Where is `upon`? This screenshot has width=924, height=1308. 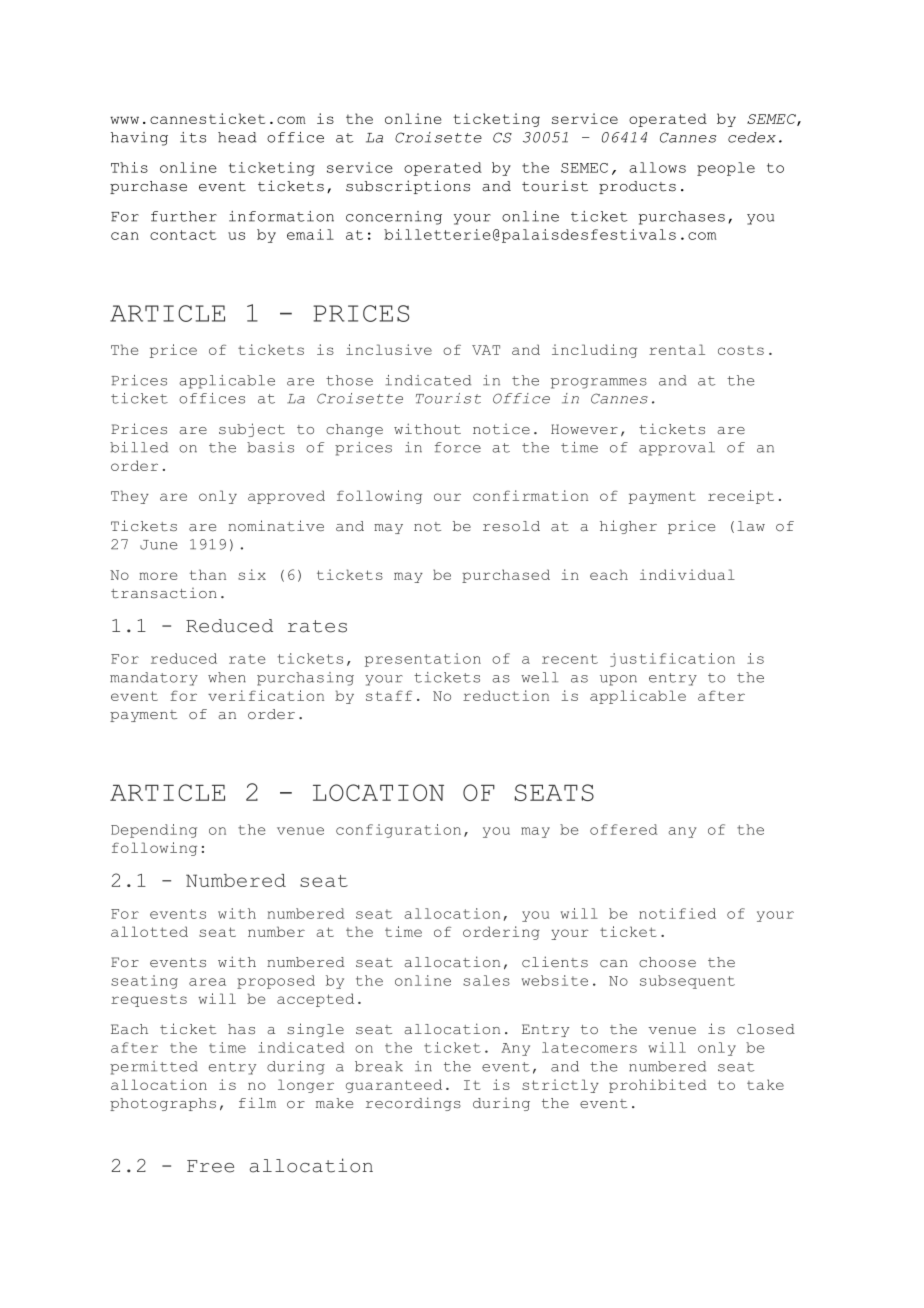
upon is located at coordinates (618, 680).
